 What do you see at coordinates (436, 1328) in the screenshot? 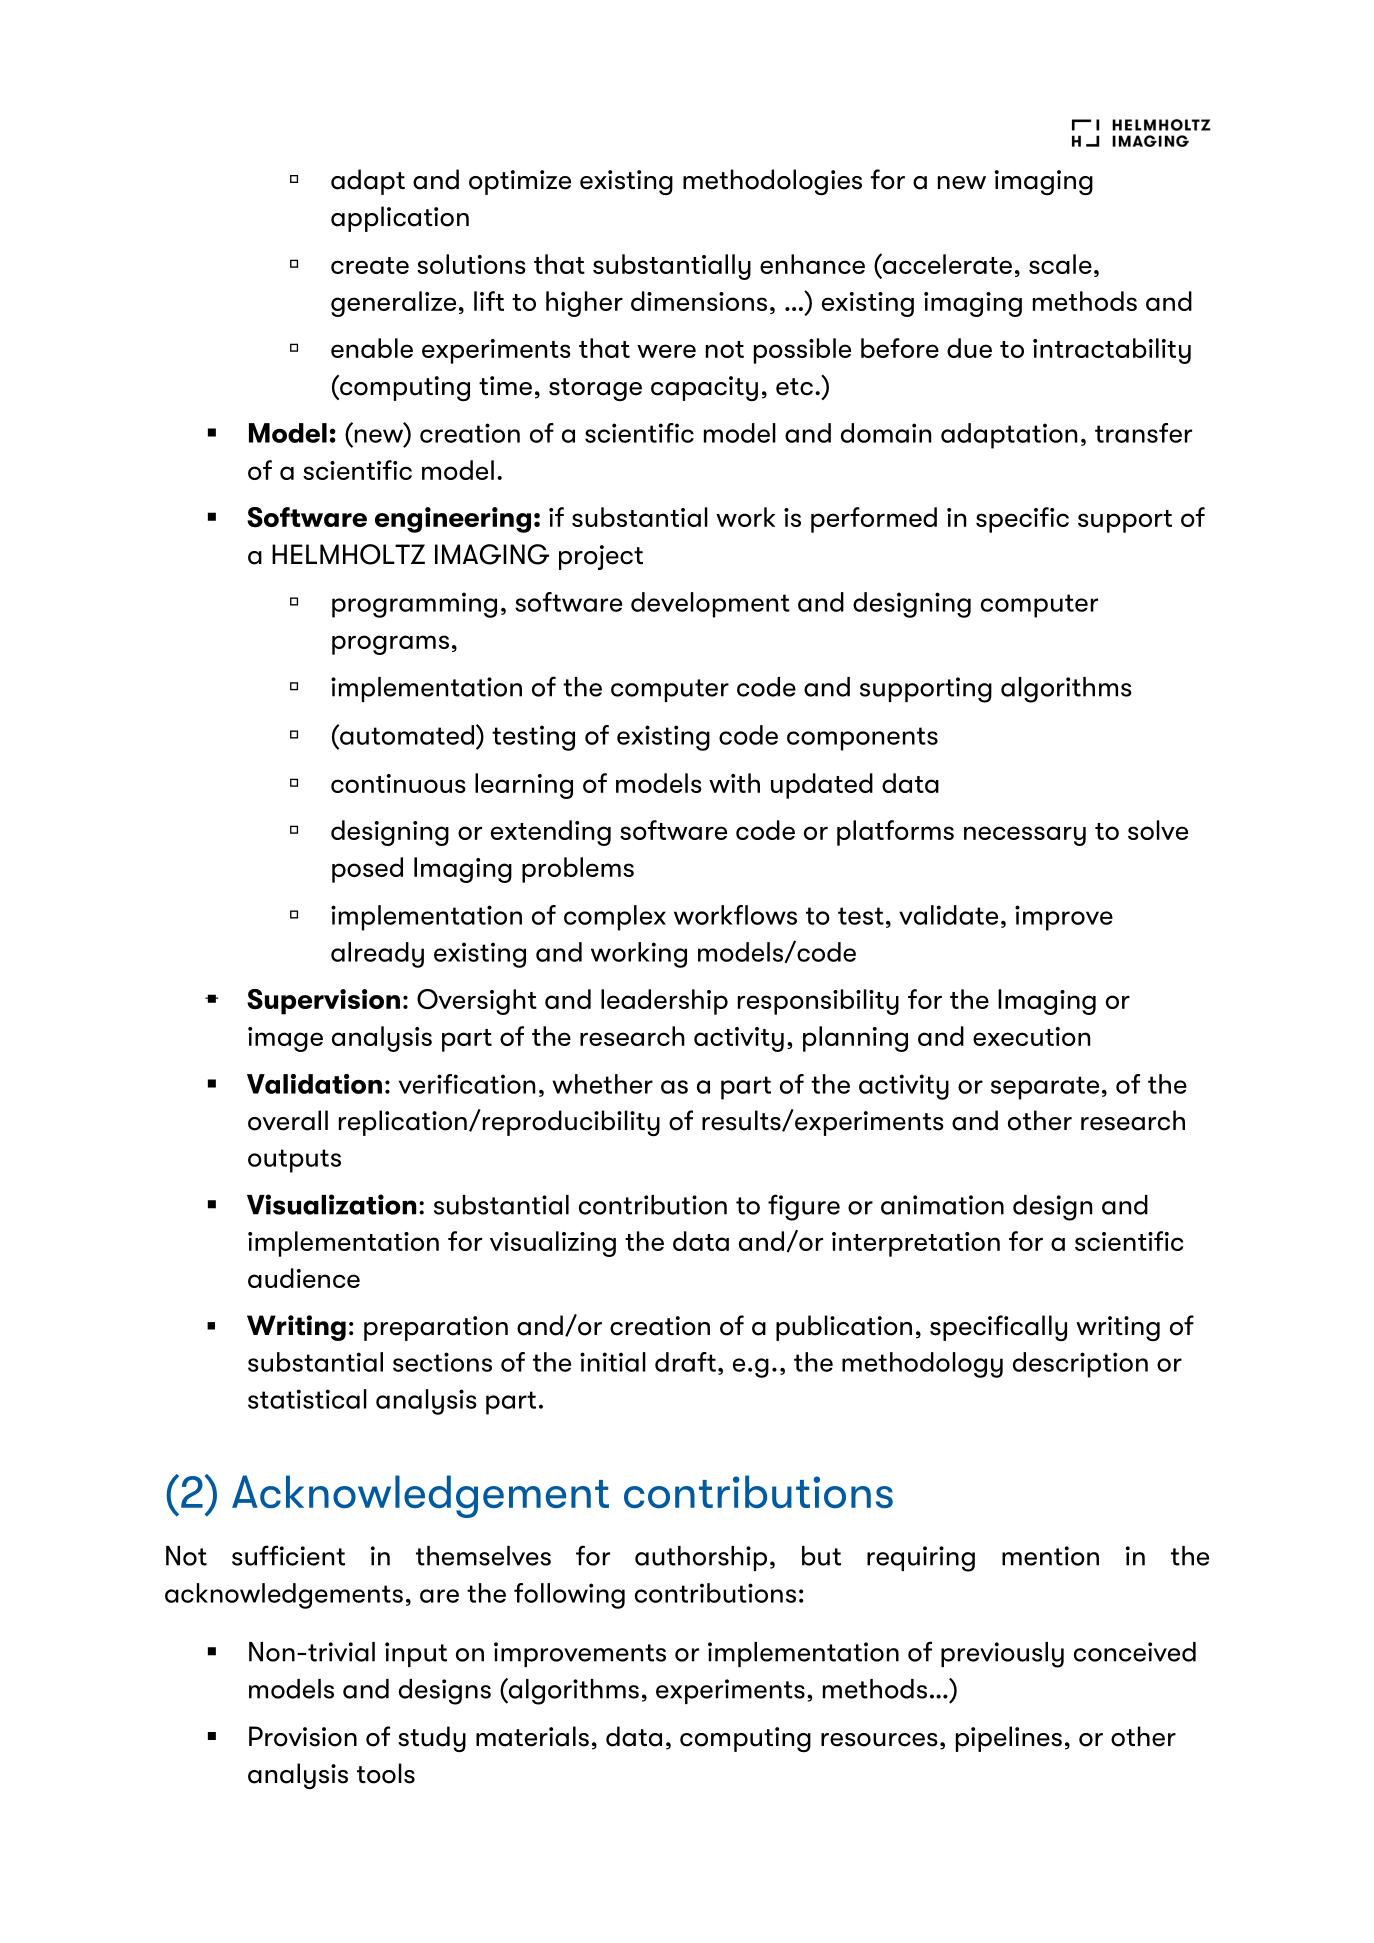
I see `preparation` at bounding box center [436, 1328].
